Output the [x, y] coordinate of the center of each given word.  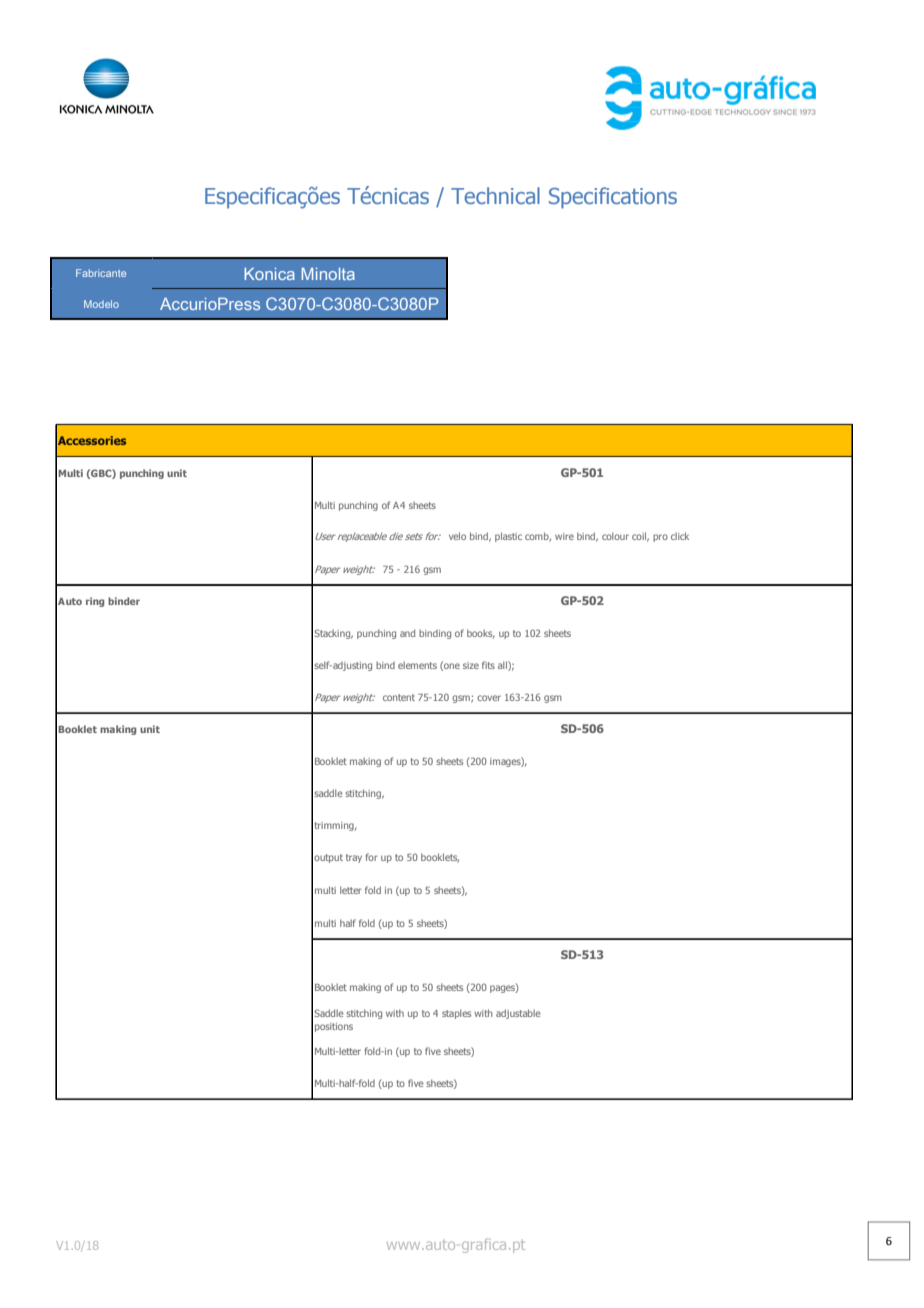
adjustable [518, 1014]
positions [334, 1027]
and [407, 633]
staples [456, 1014]
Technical [495, 195]
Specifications [613, 198]
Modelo [101, 304]
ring [95, 602]
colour [615, 536]
